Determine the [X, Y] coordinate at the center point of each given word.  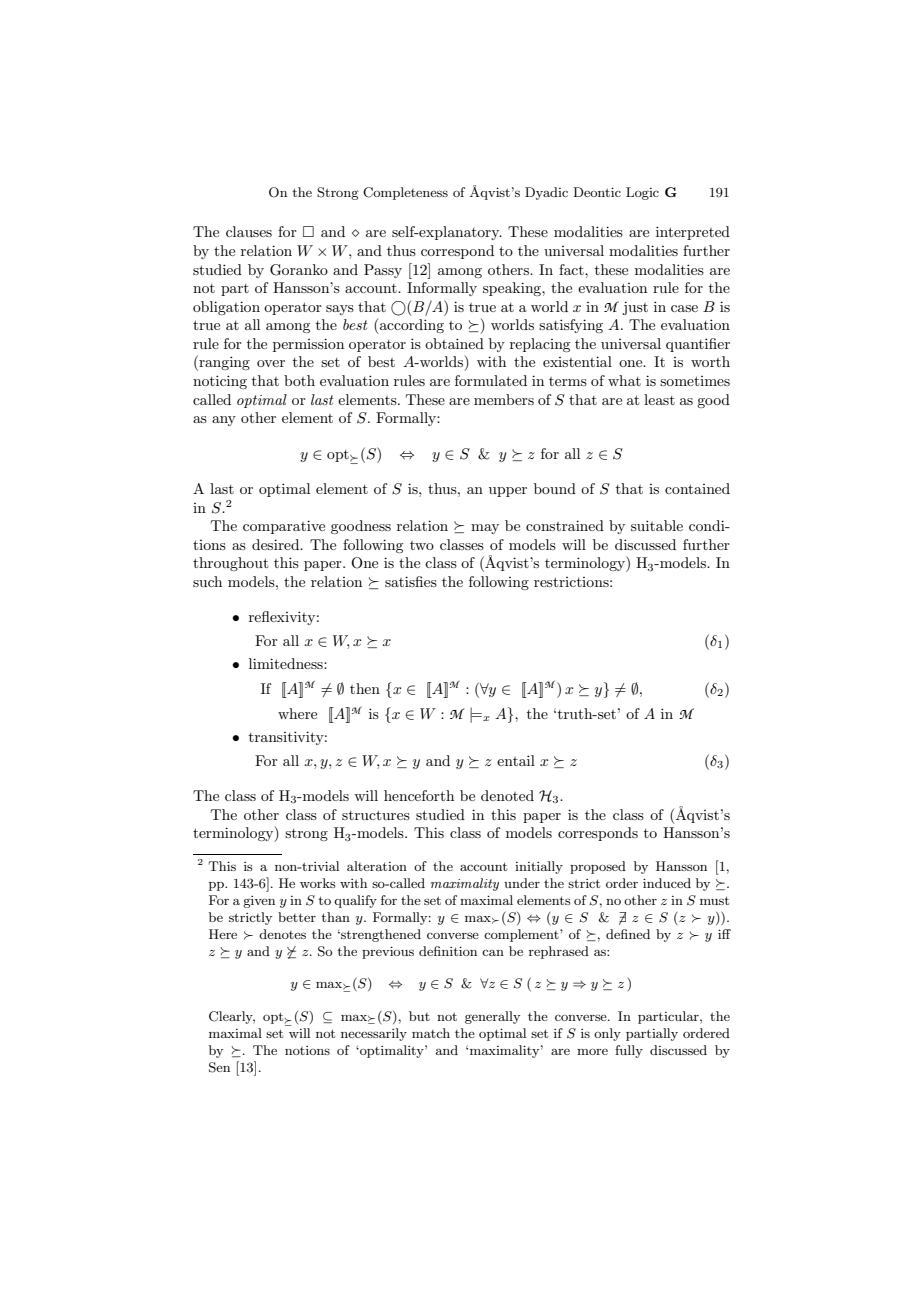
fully [629, 1051]
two [422, 545]
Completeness [405, 193]
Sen [219, 1067]
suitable [657, 525]
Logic [642, 193]
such [207, 581]
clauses [249, 231]
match [431, 1033]
